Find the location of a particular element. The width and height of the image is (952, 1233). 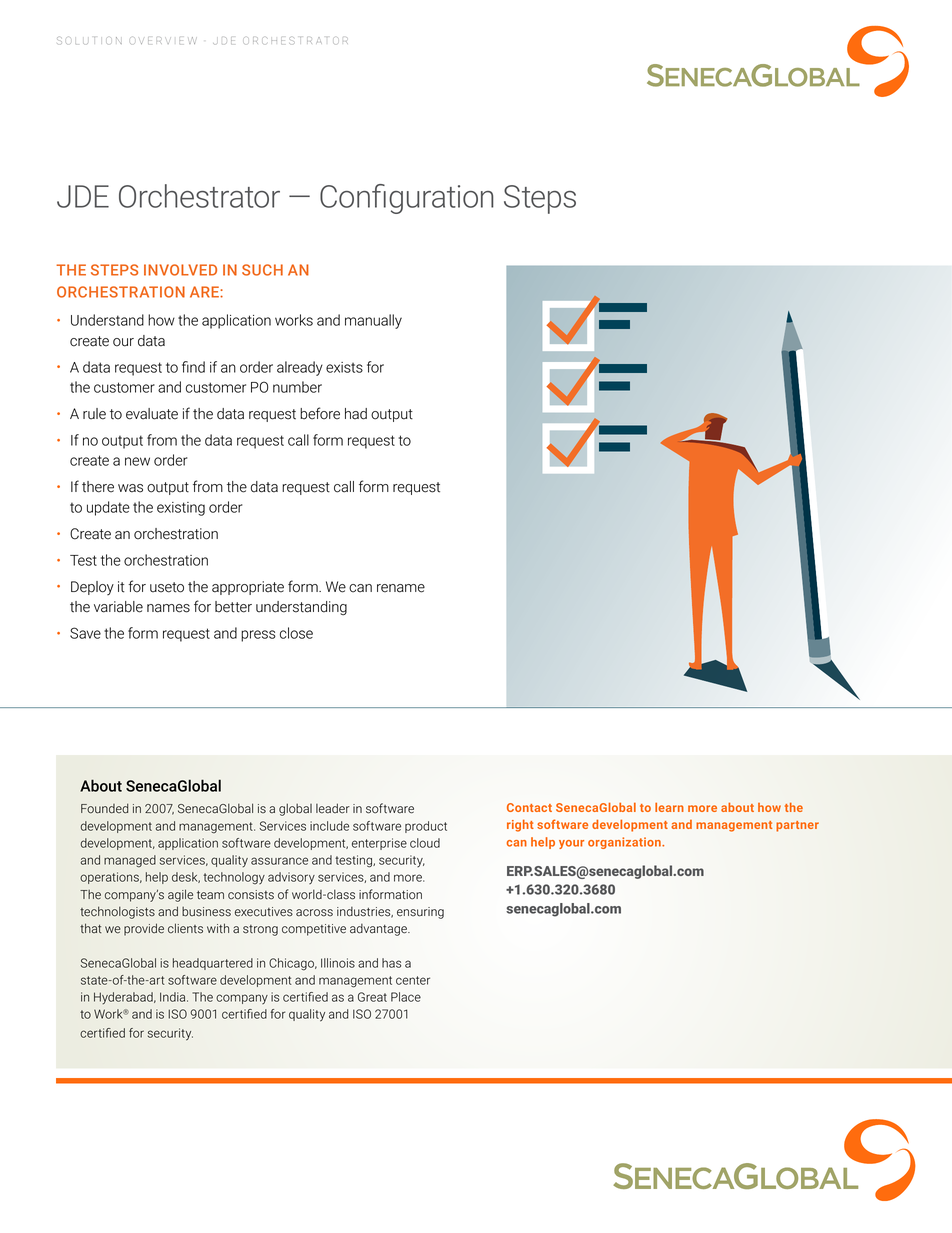

learn is located at coordinates (669, 807).
